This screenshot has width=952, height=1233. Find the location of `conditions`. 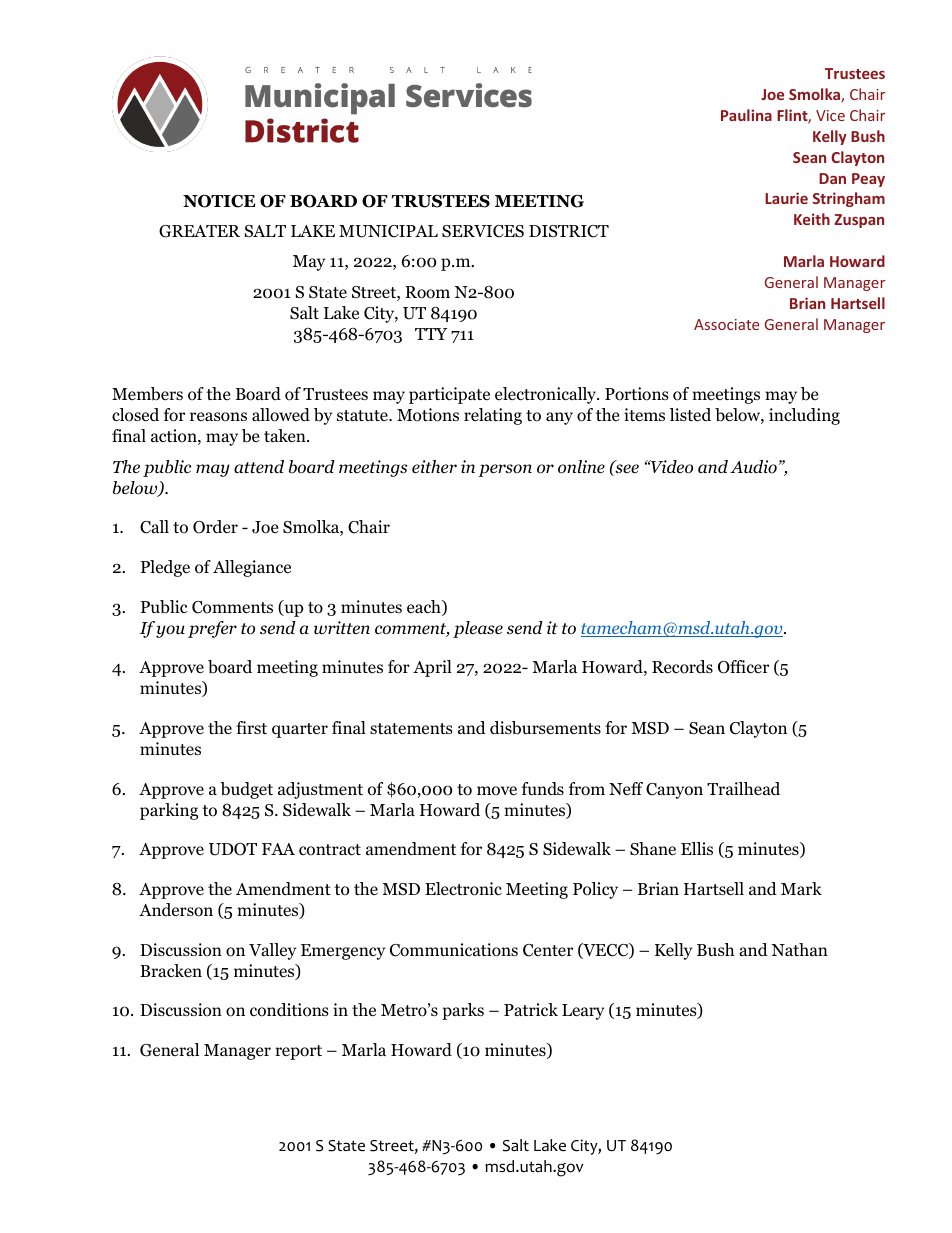

conditions is located at coordinates (289, 1010).
